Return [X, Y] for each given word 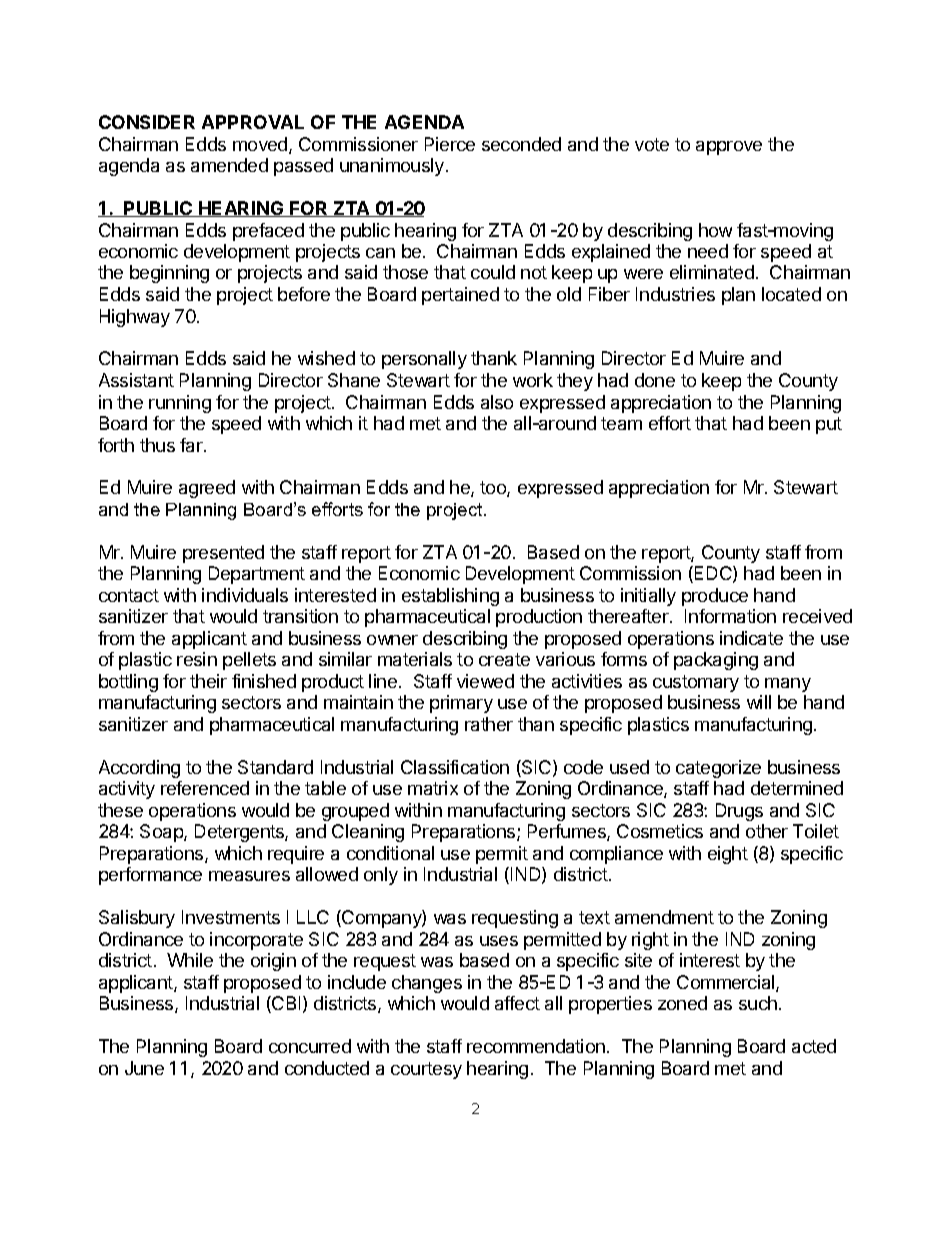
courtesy [426, 1070]
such [758, 1003]
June [144, 1068]
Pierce [450, 144]
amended [229, 165]
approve [729, 148]
